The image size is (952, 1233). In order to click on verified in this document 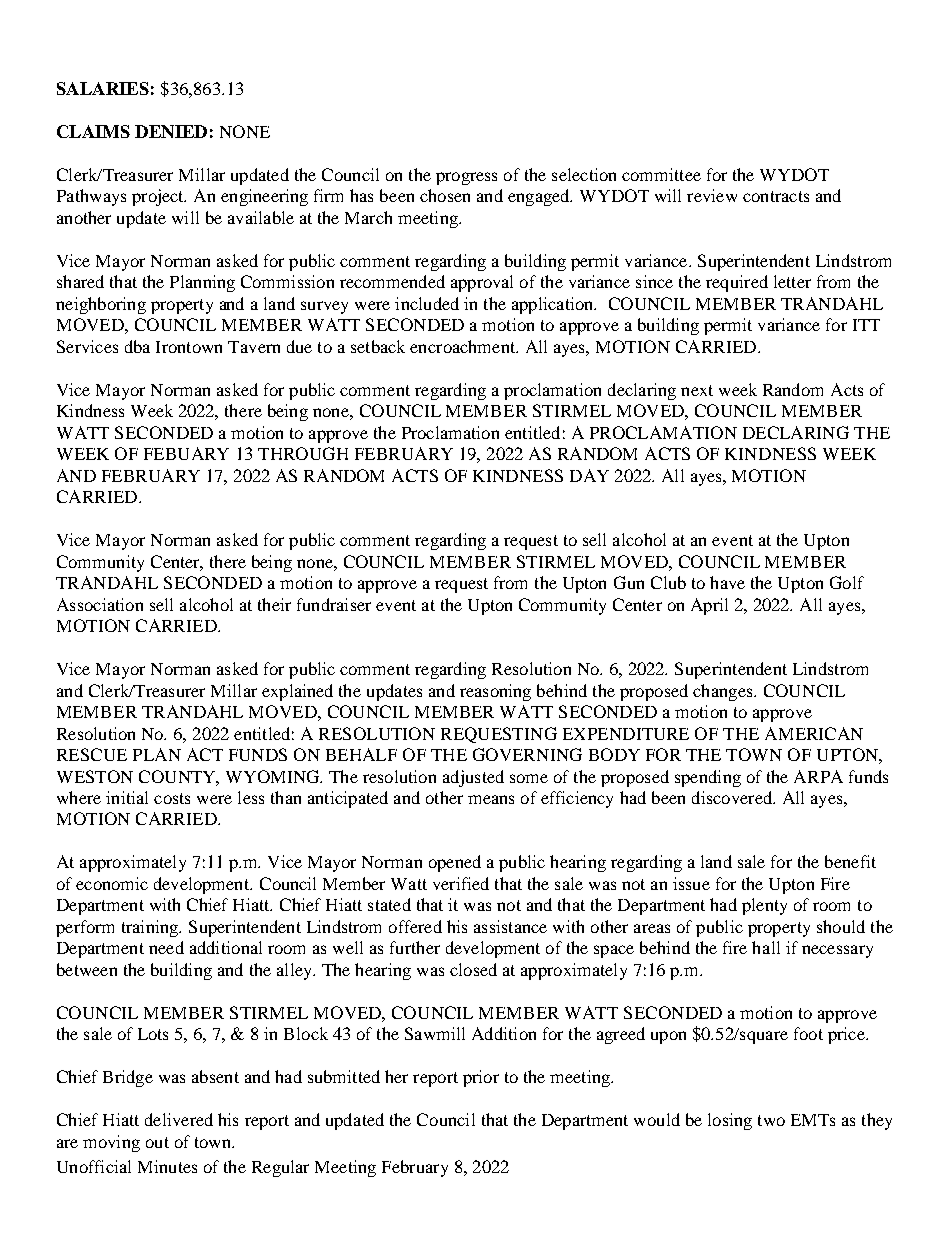, I will do `click(461, 883)`.
